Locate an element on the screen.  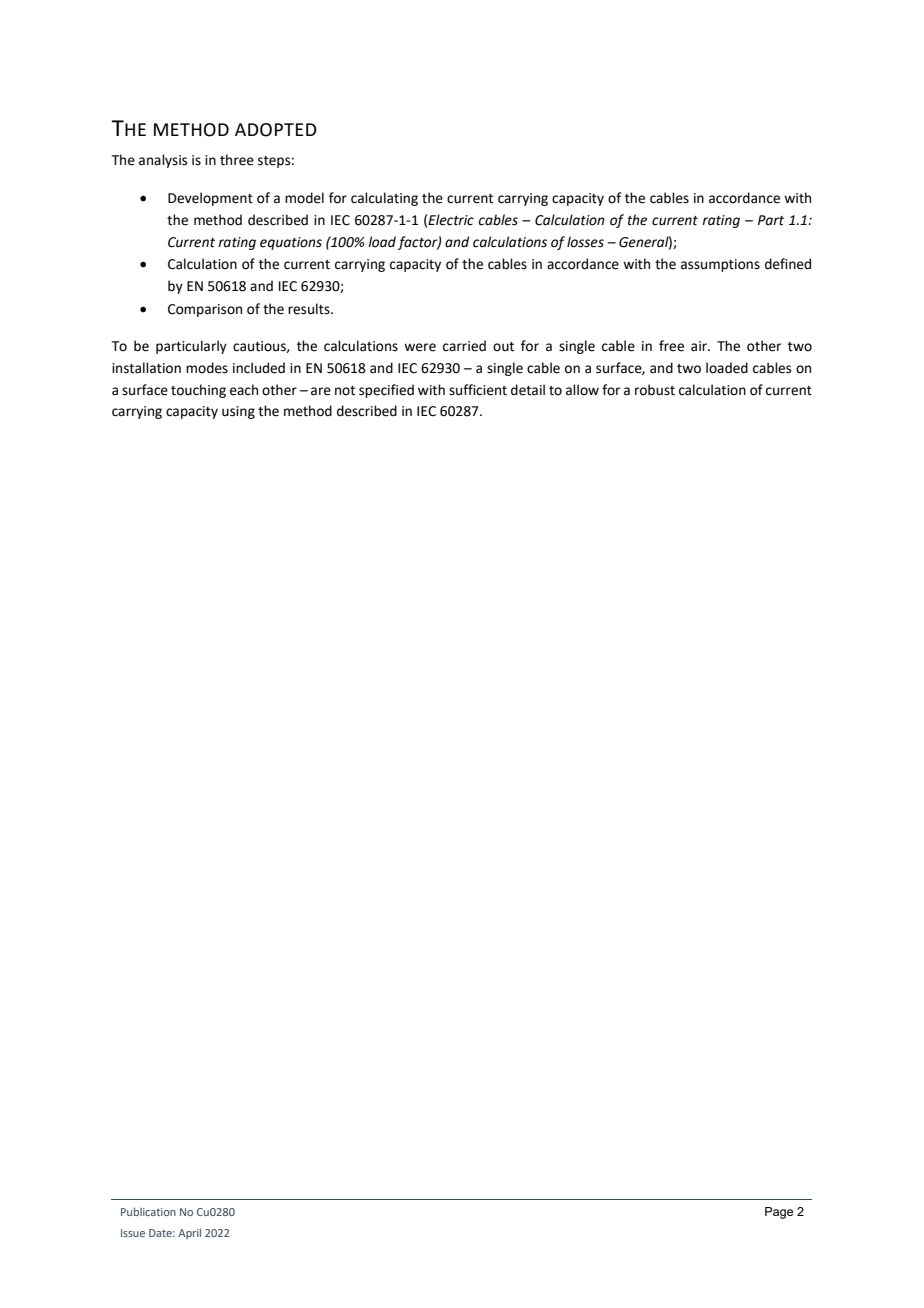
using is located at coordinates (238, 412).
